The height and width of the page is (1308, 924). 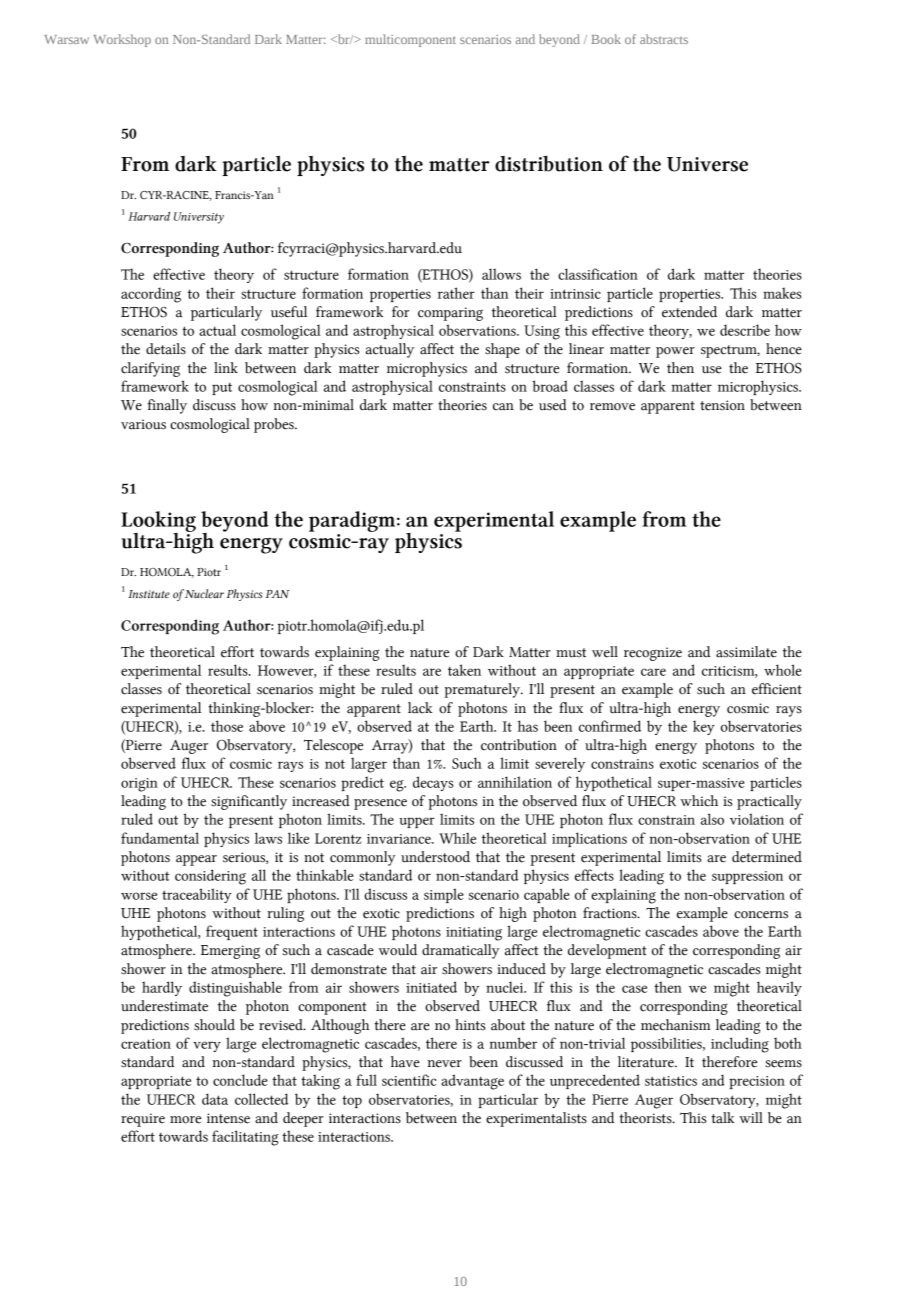 I want to click on talk, so click(x=722, y=1118).
